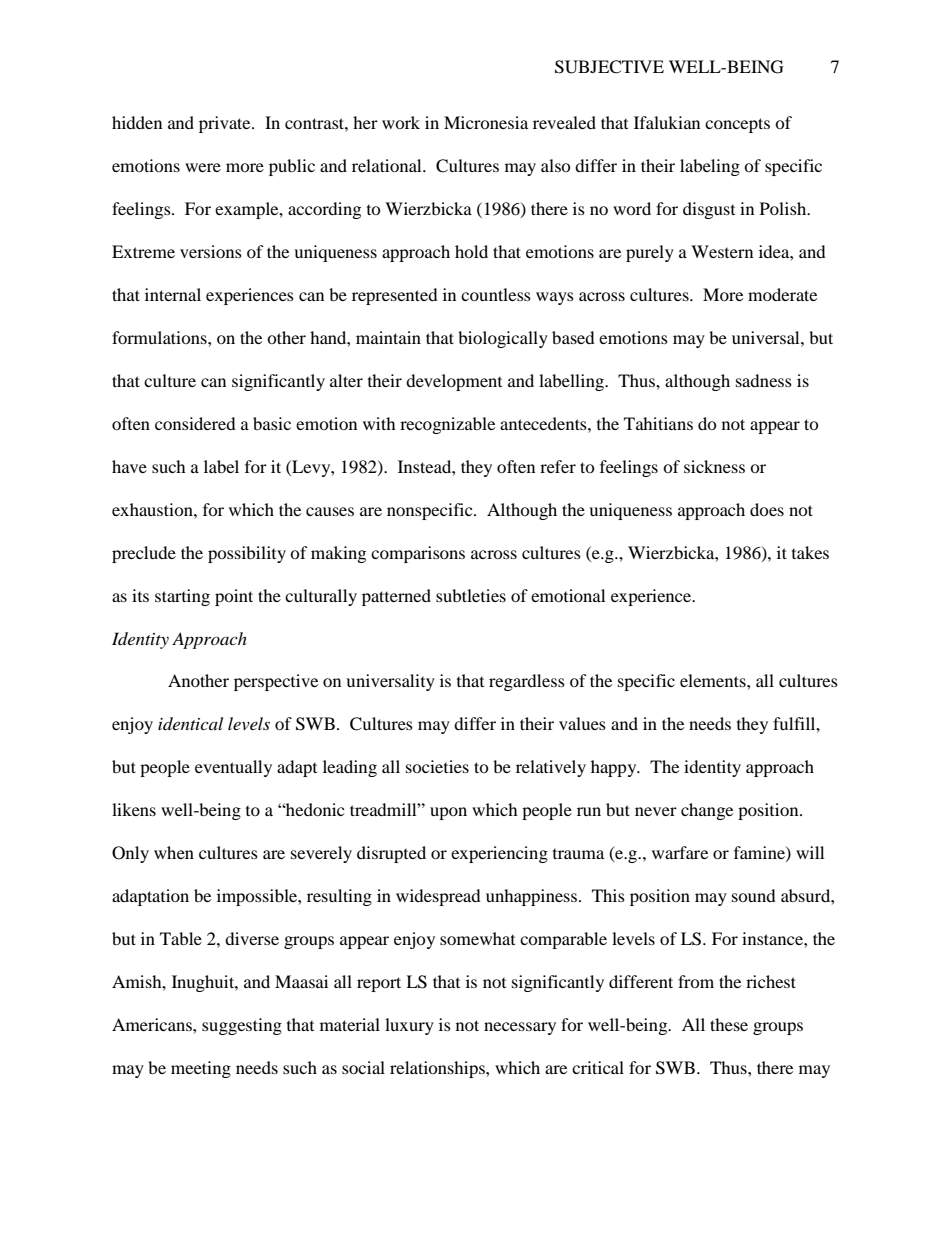 The width and height of the screenshot is (952, 1233). What do you see at coordinates (437, 766) in the screenshot?
I see `societies` at bounding box center [437, 766].
